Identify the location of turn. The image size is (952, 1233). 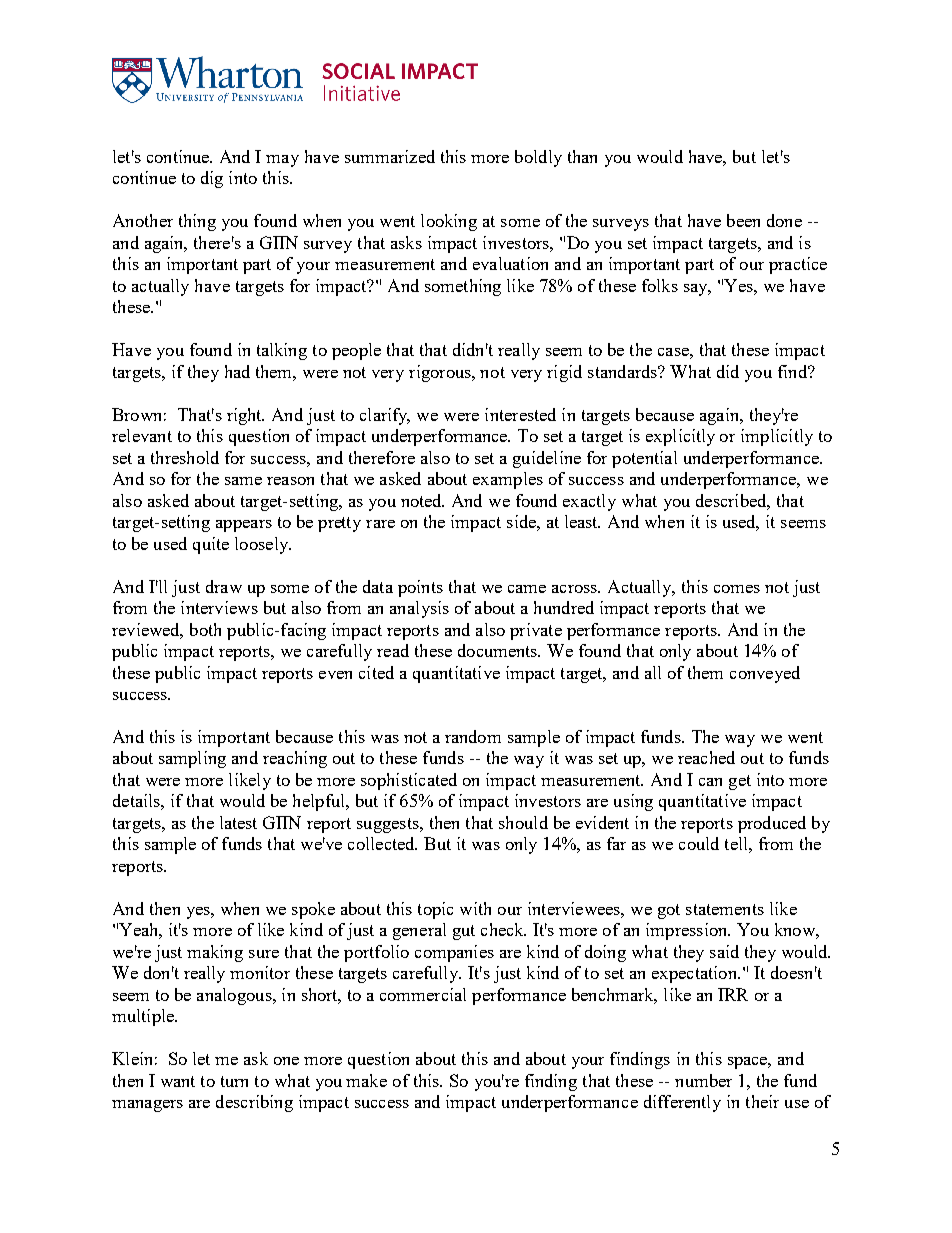
(234, 1081).
